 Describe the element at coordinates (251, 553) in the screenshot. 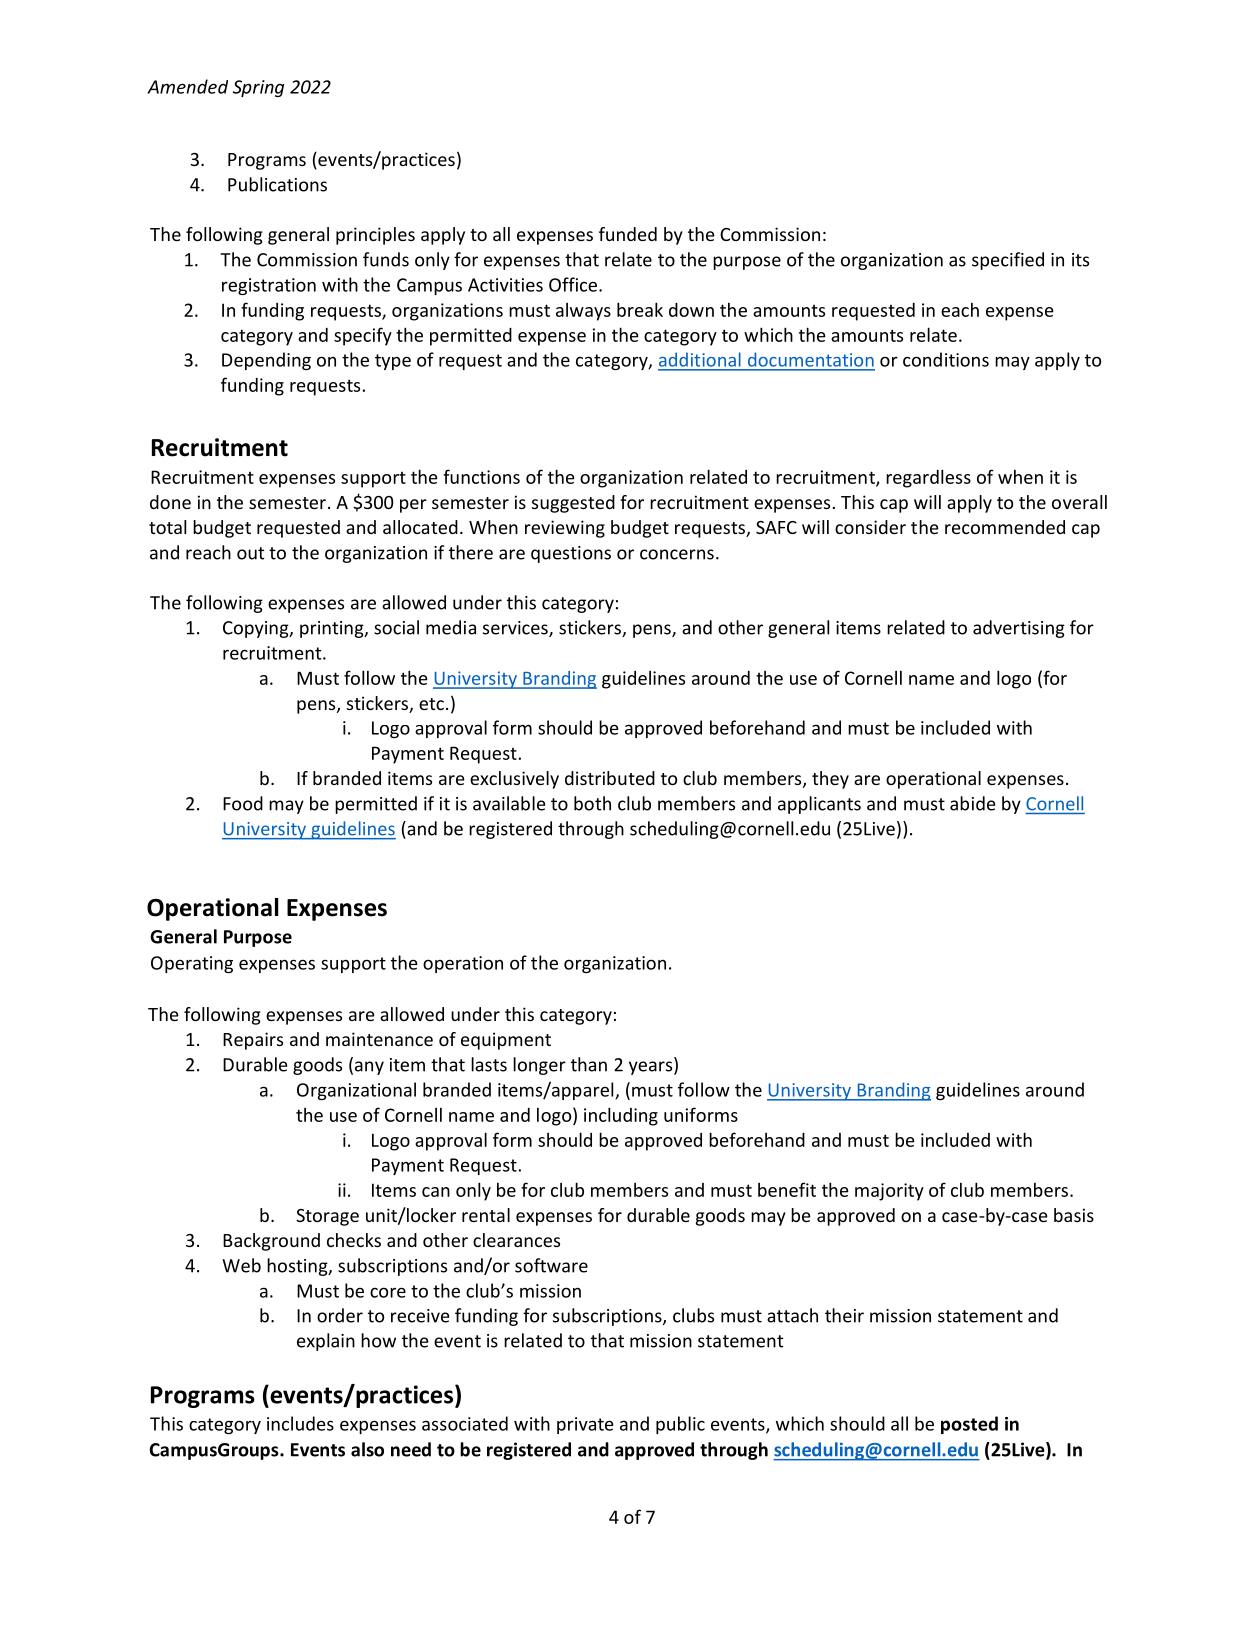

I see `out` at that location.
